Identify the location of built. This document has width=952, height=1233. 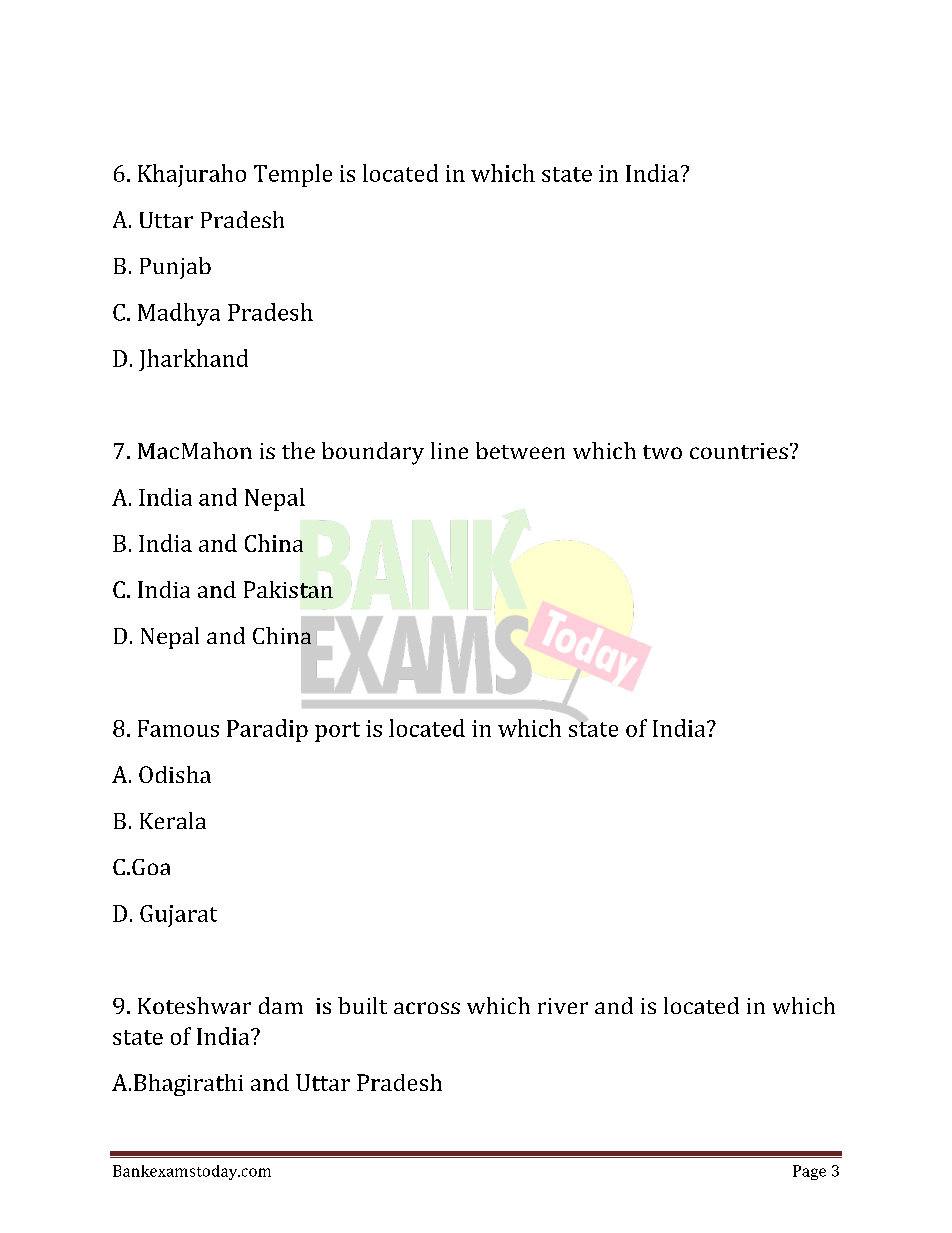
(362, 1005).
